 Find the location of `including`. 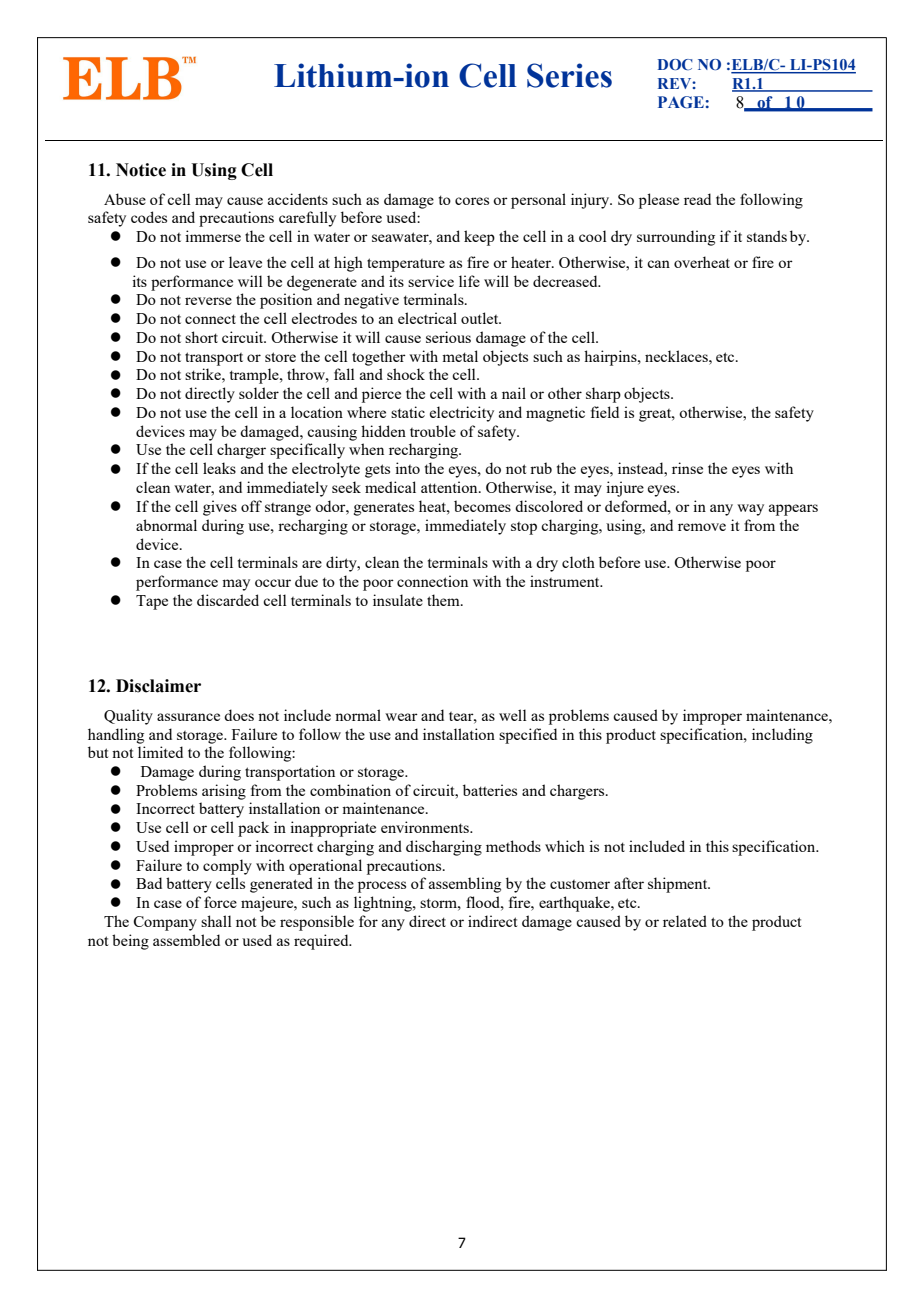

including is located at coordinates (782, 736).
